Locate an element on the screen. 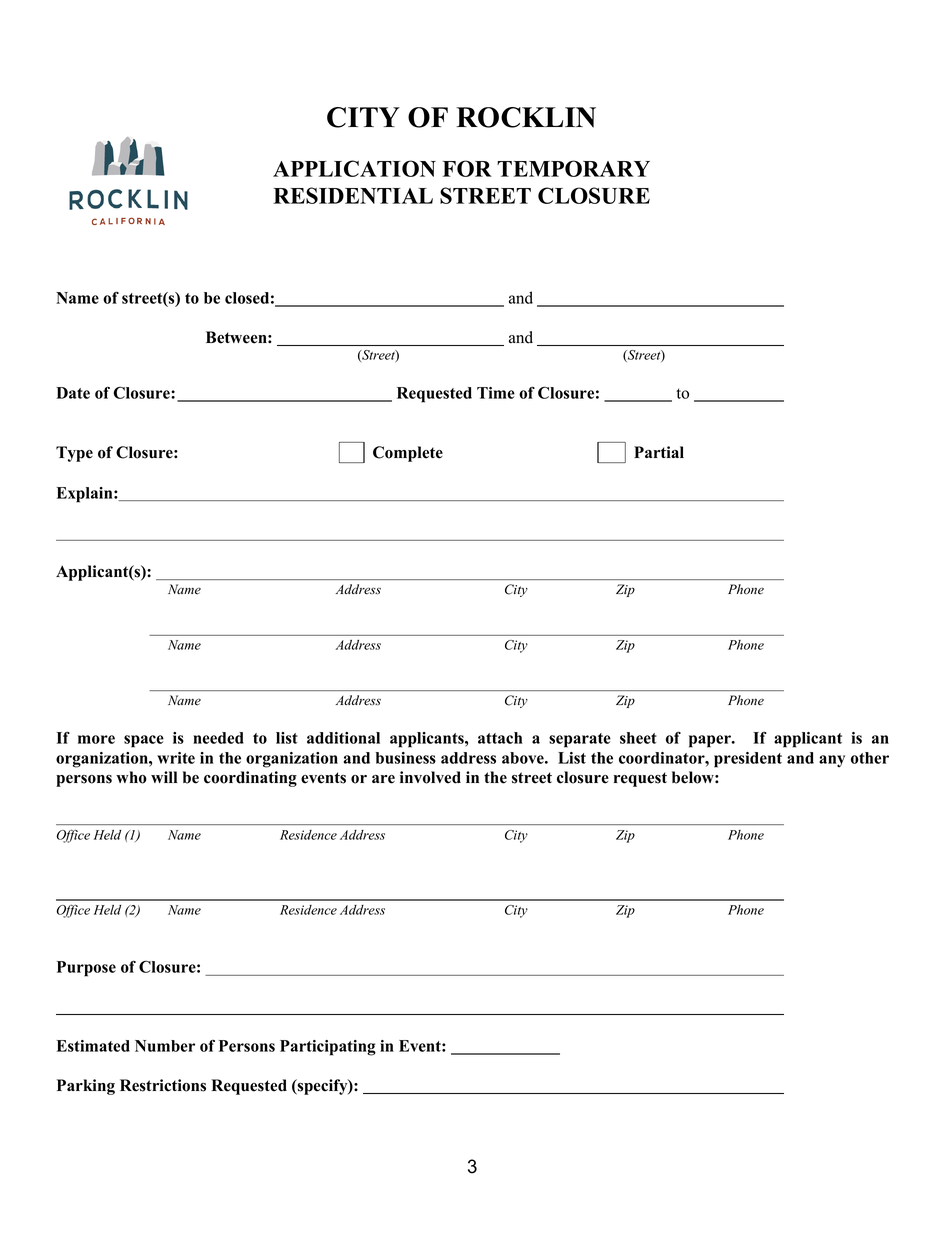 Image resolution: width=952 pixels, height=1233 pixels. APPLICATION is located at coordinates (354, 168).
